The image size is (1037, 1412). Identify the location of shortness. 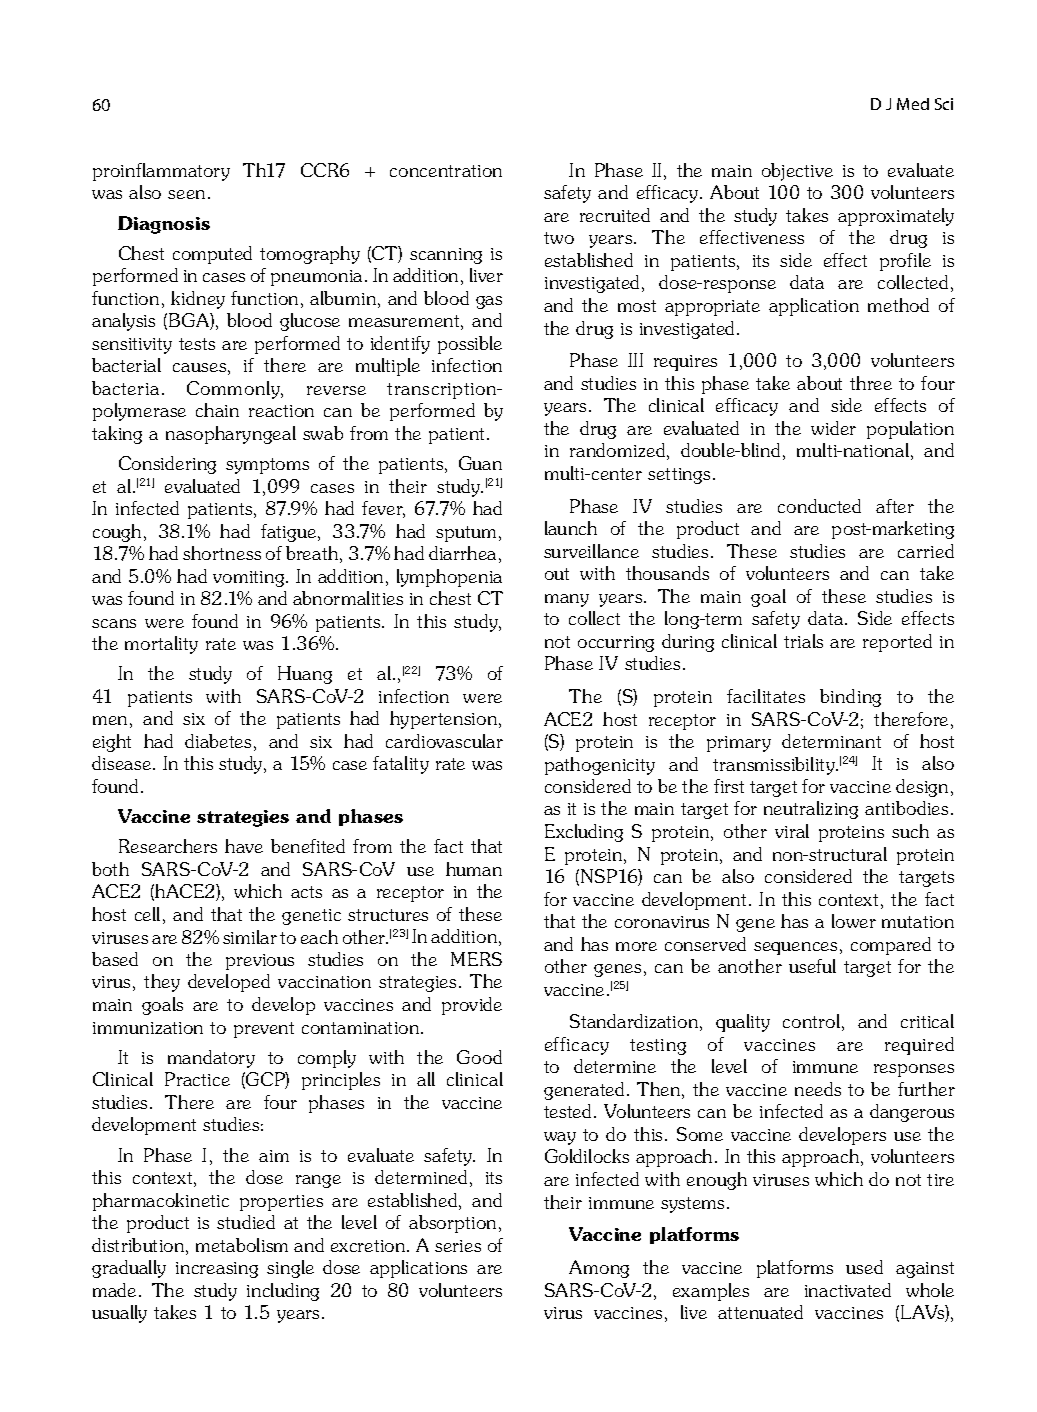
(222, 553).
